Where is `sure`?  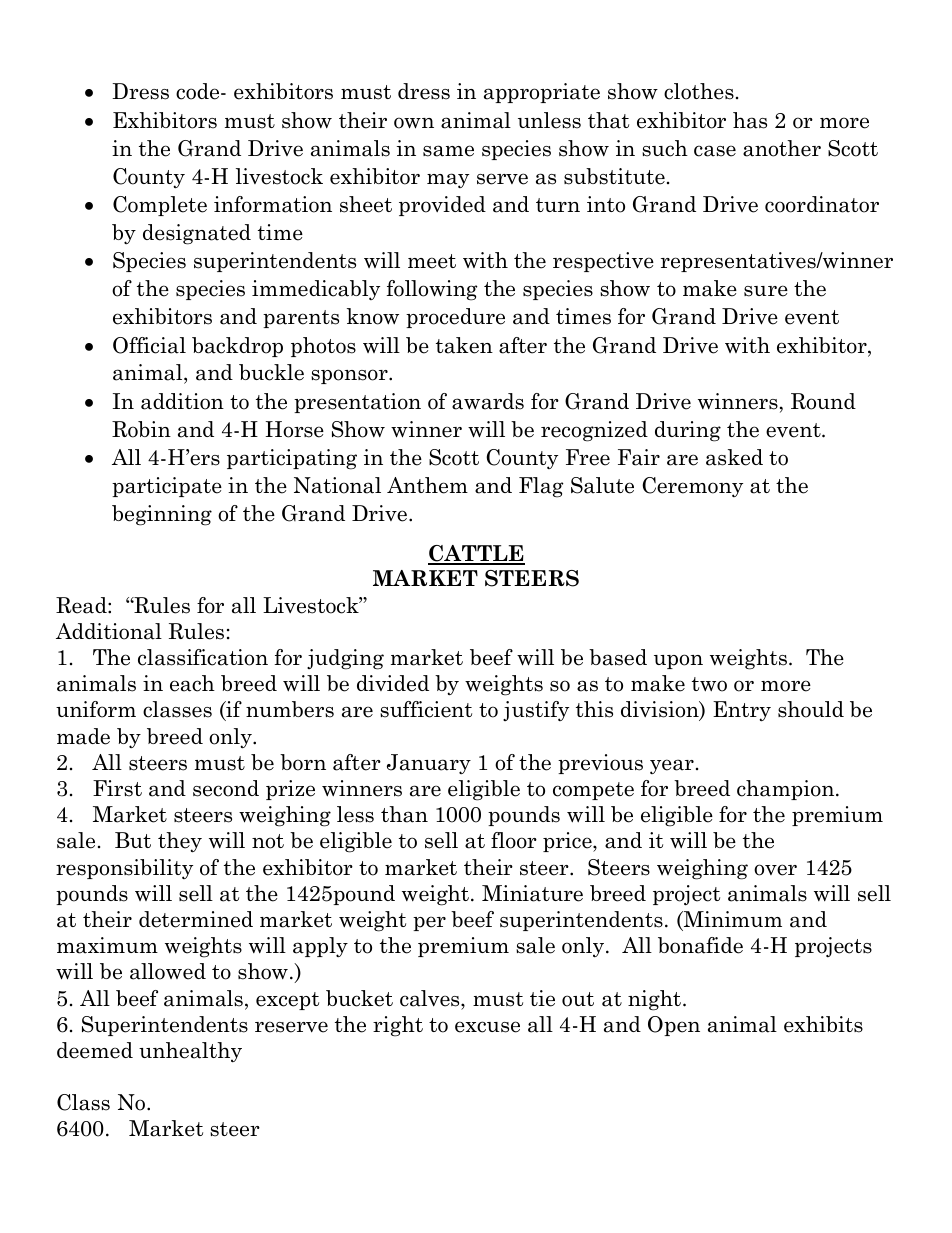
sure is located at coordinates (766, 291).
